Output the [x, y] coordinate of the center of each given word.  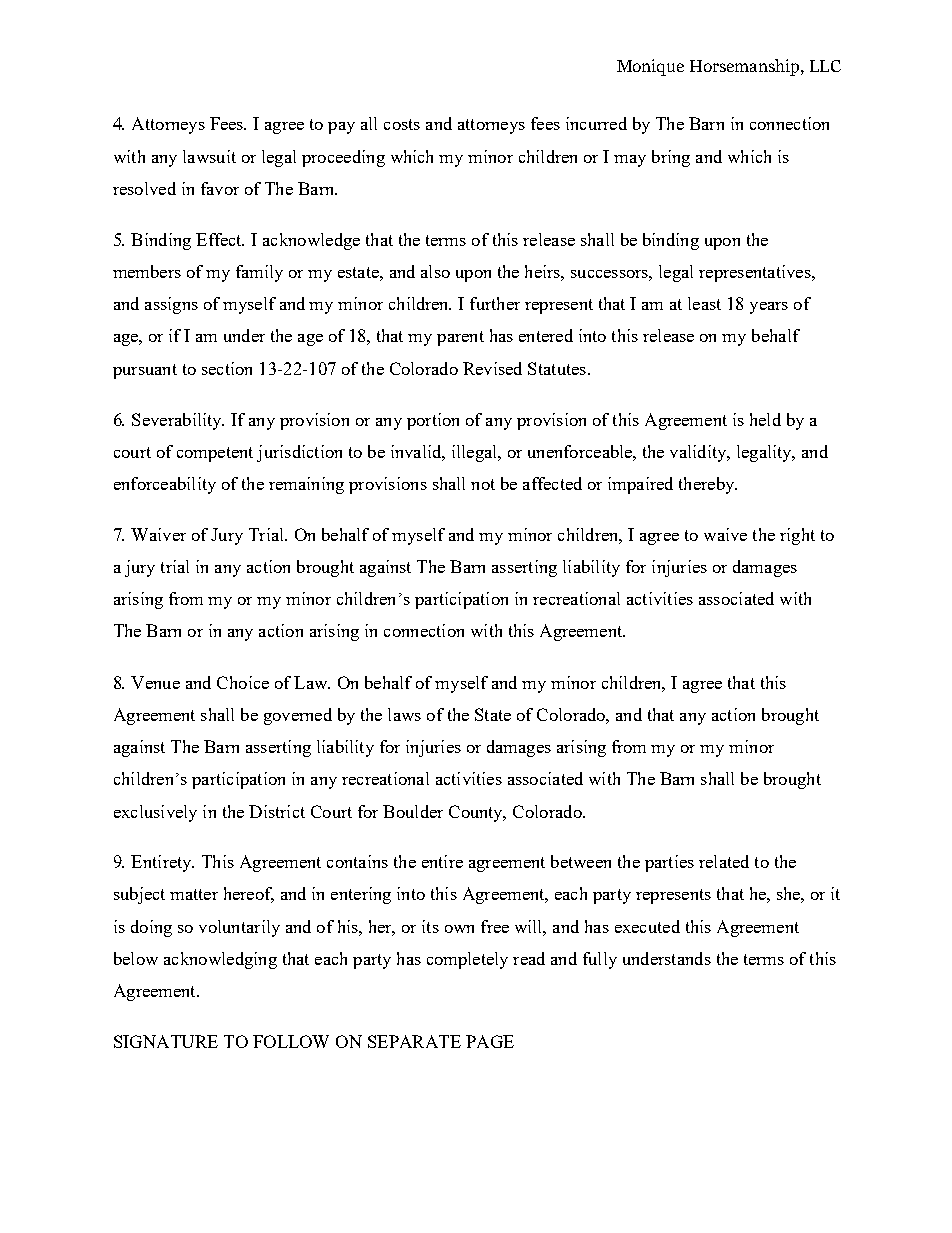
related [724, 861]
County [477, 813]
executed [647, 926]
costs [402, 124]
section [227, 368]
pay [341, 128]
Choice [243, 682]
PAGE [490, 1041]
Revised [492, 368]
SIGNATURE [166, 1041]
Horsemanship [746, 67]
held [765, 419]
